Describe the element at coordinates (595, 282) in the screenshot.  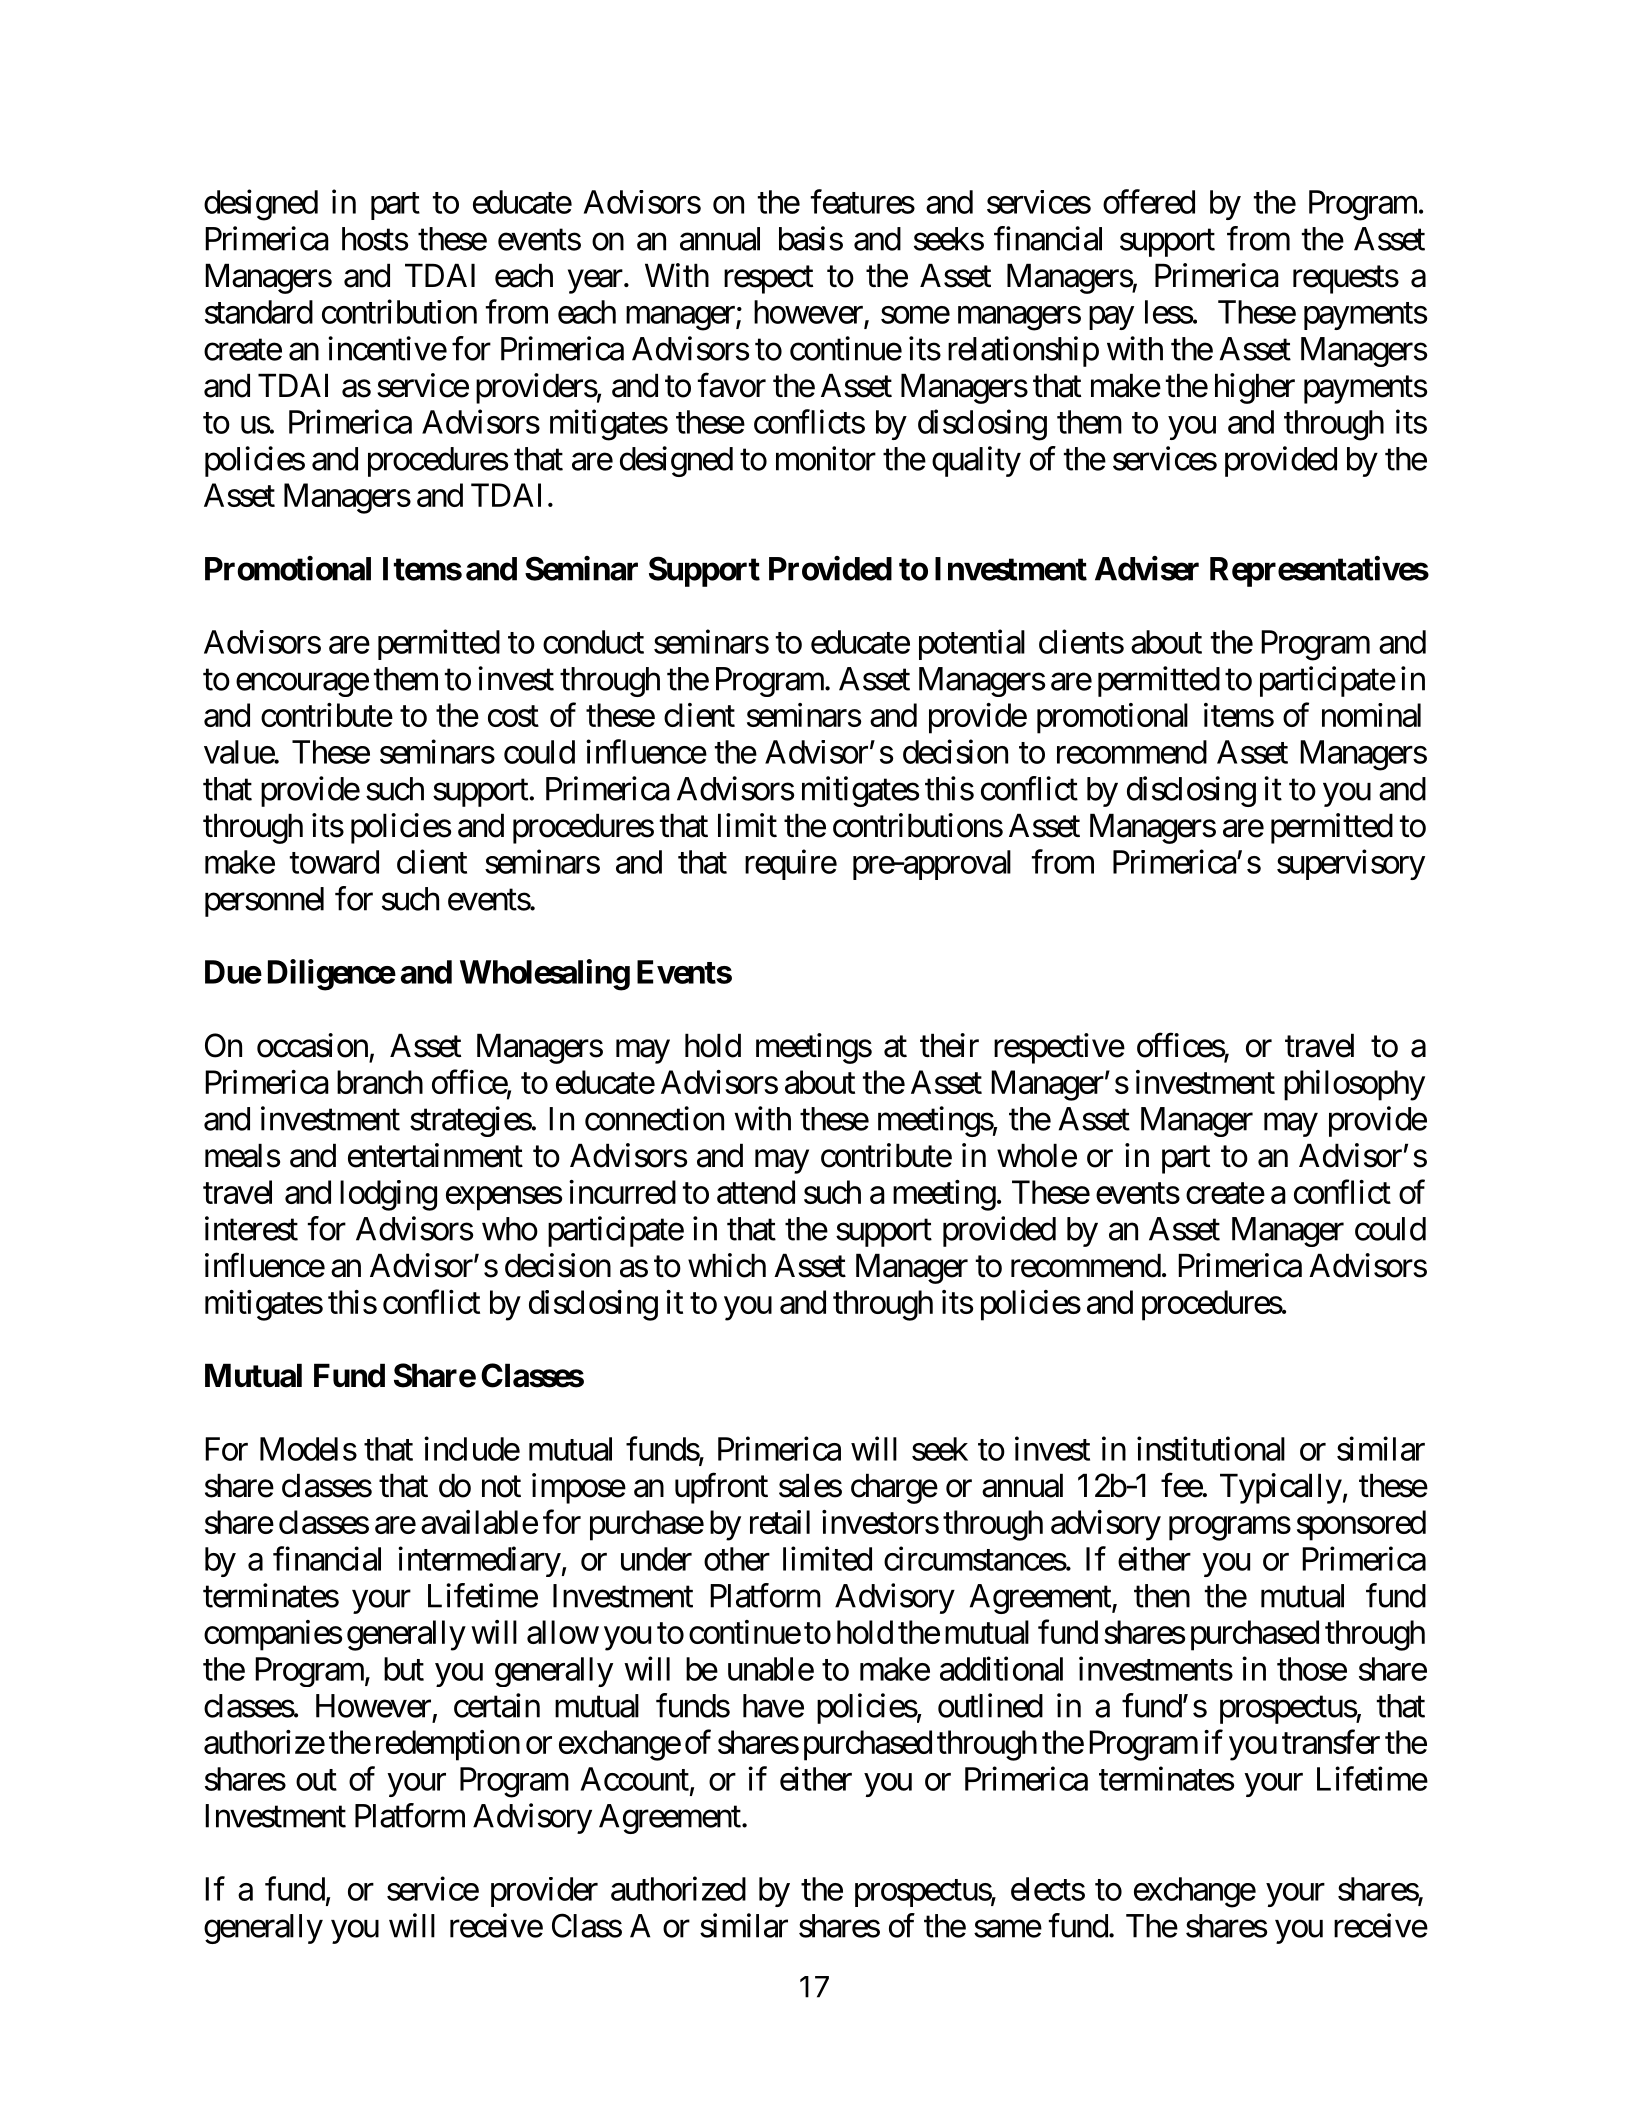
I see `year` at that location.
